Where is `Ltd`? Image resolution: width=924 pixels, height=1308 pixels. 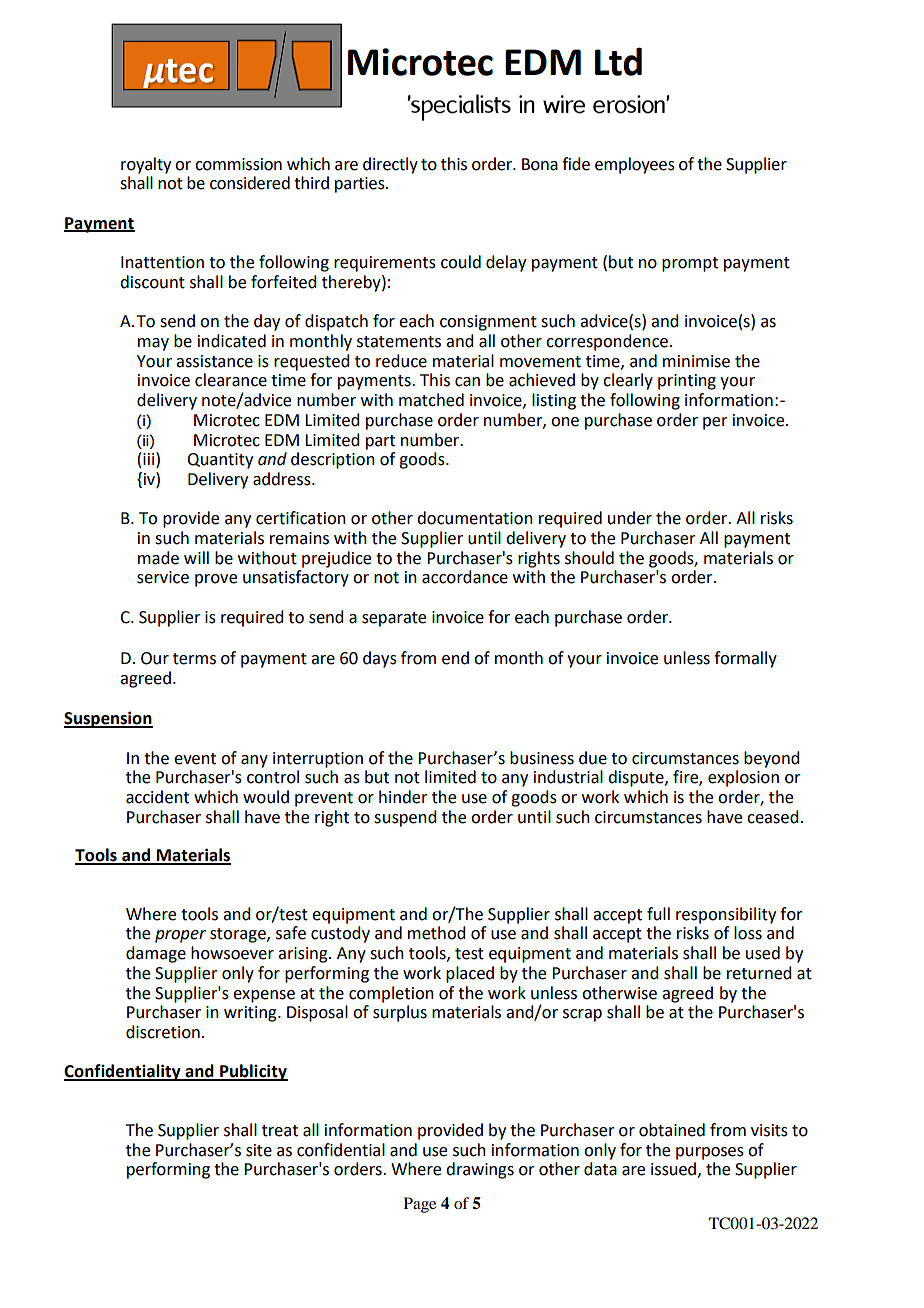 Ltd is located at coordinates (618, 61).
